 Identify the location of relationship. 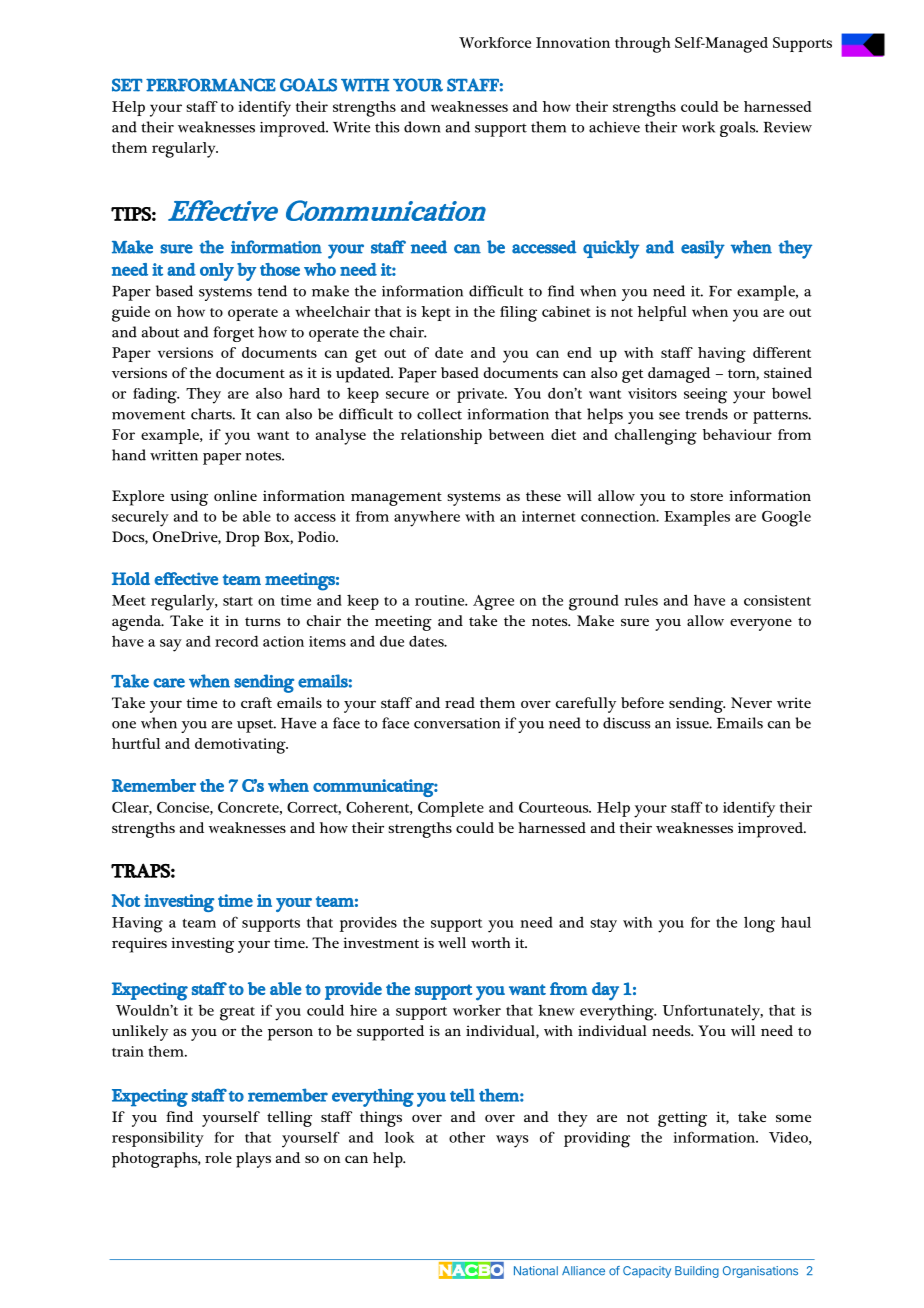
(441, 436).
